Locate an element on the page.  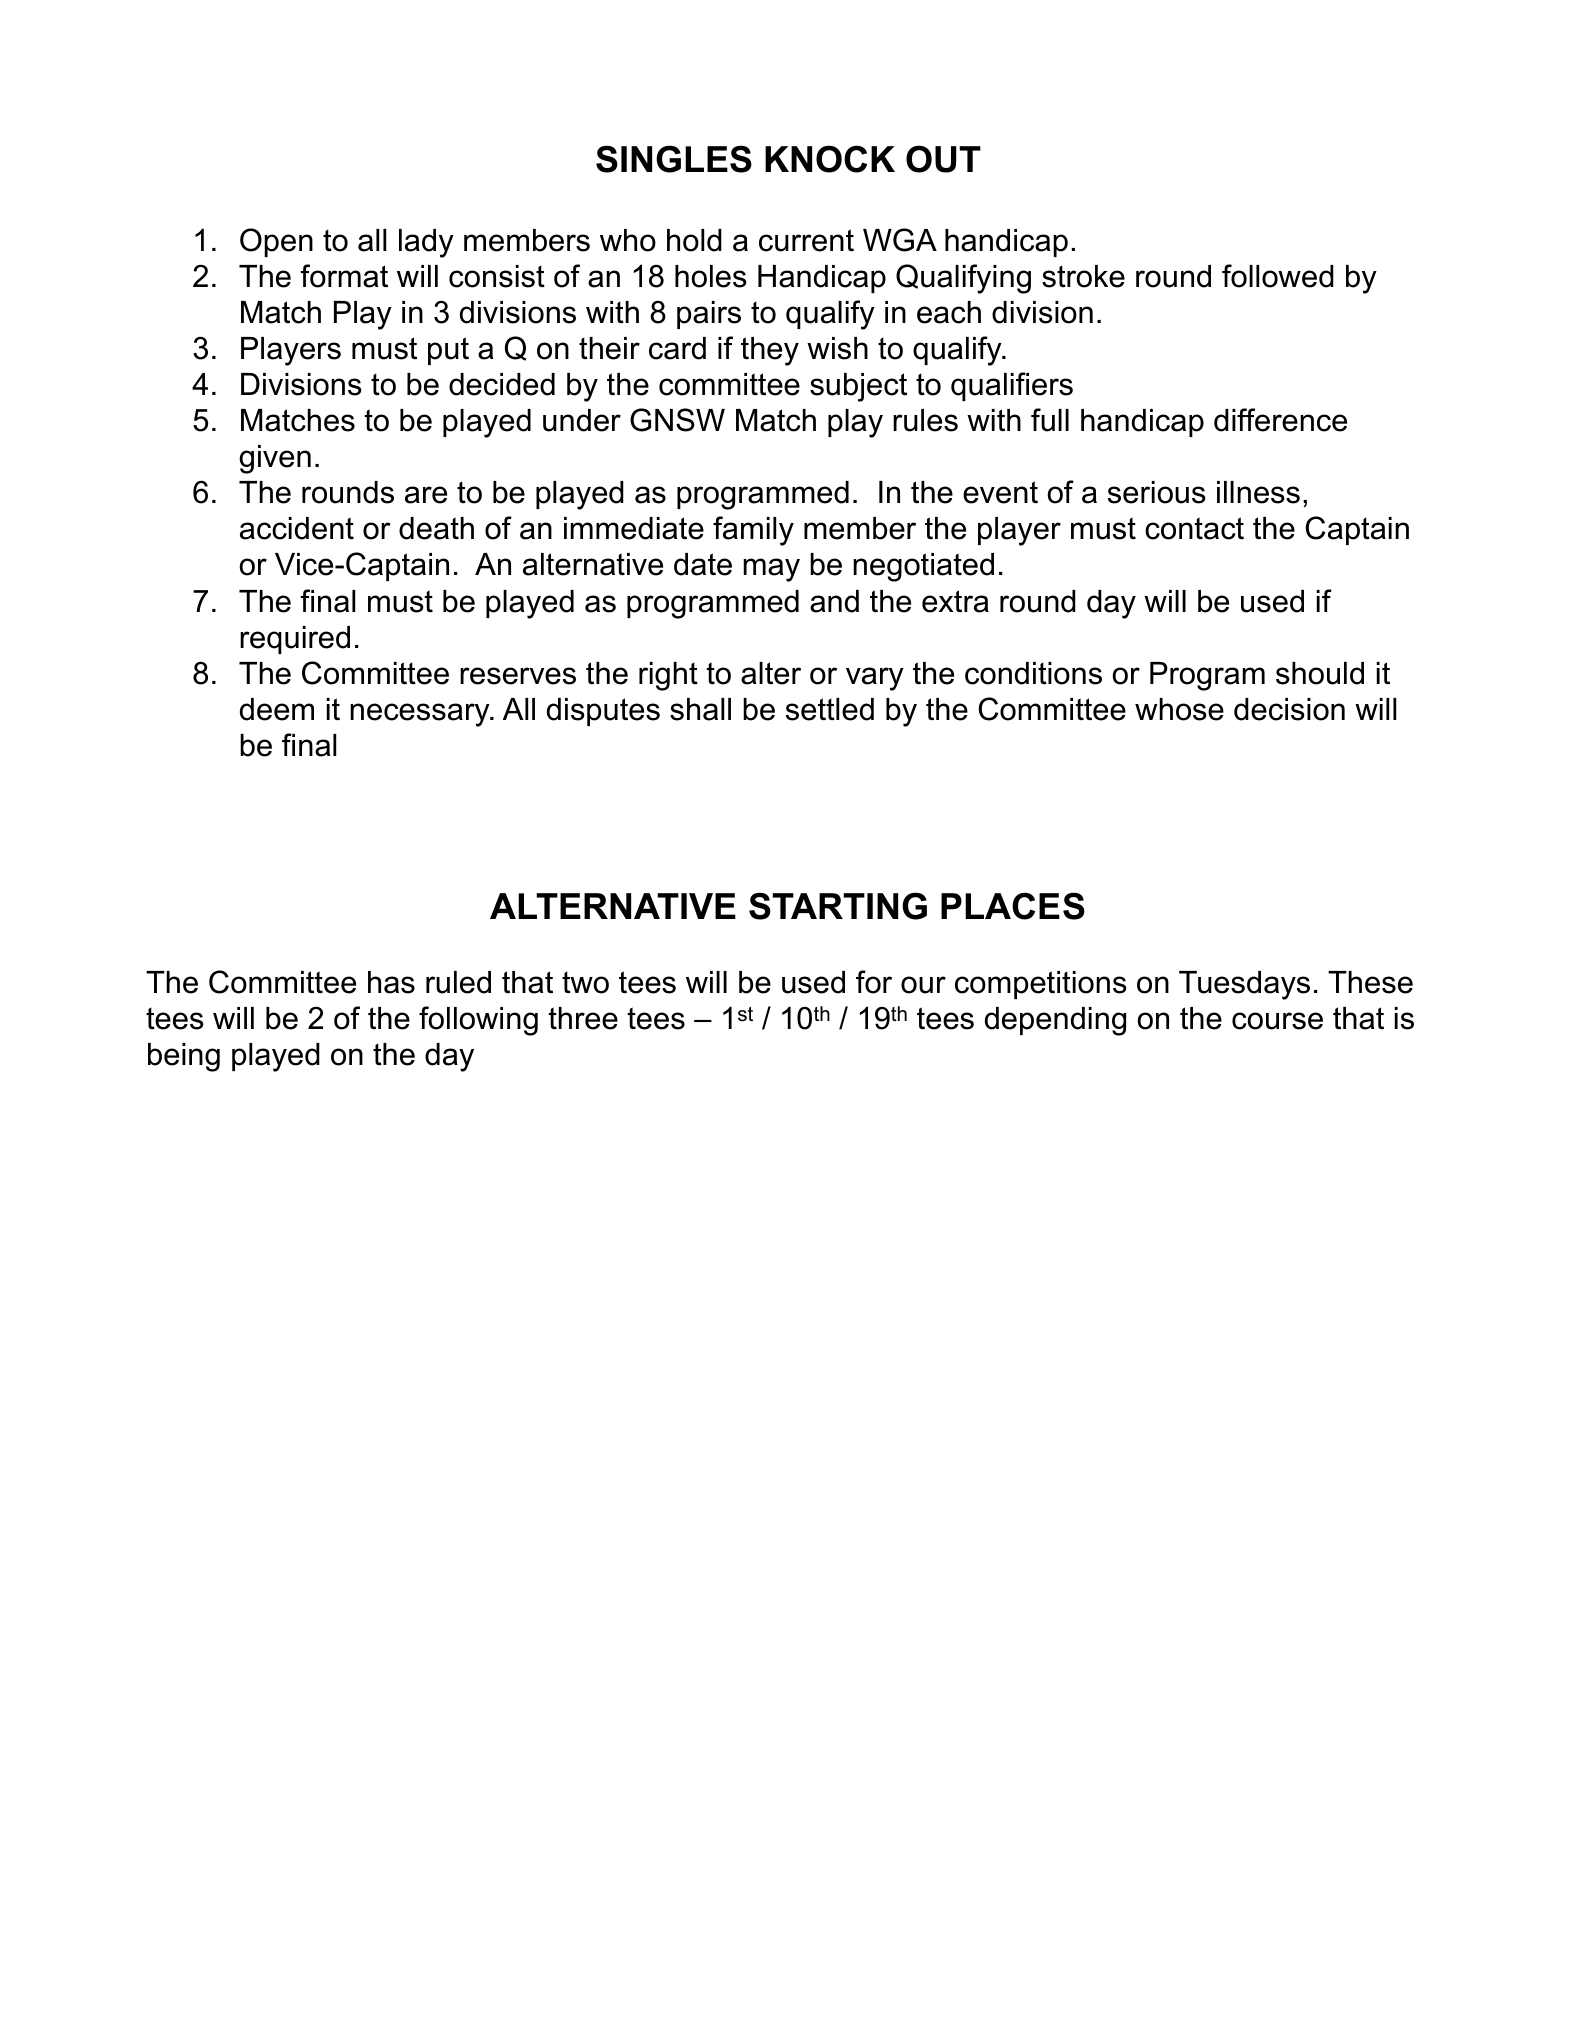
difference is located at coordinates (1280, 420).
